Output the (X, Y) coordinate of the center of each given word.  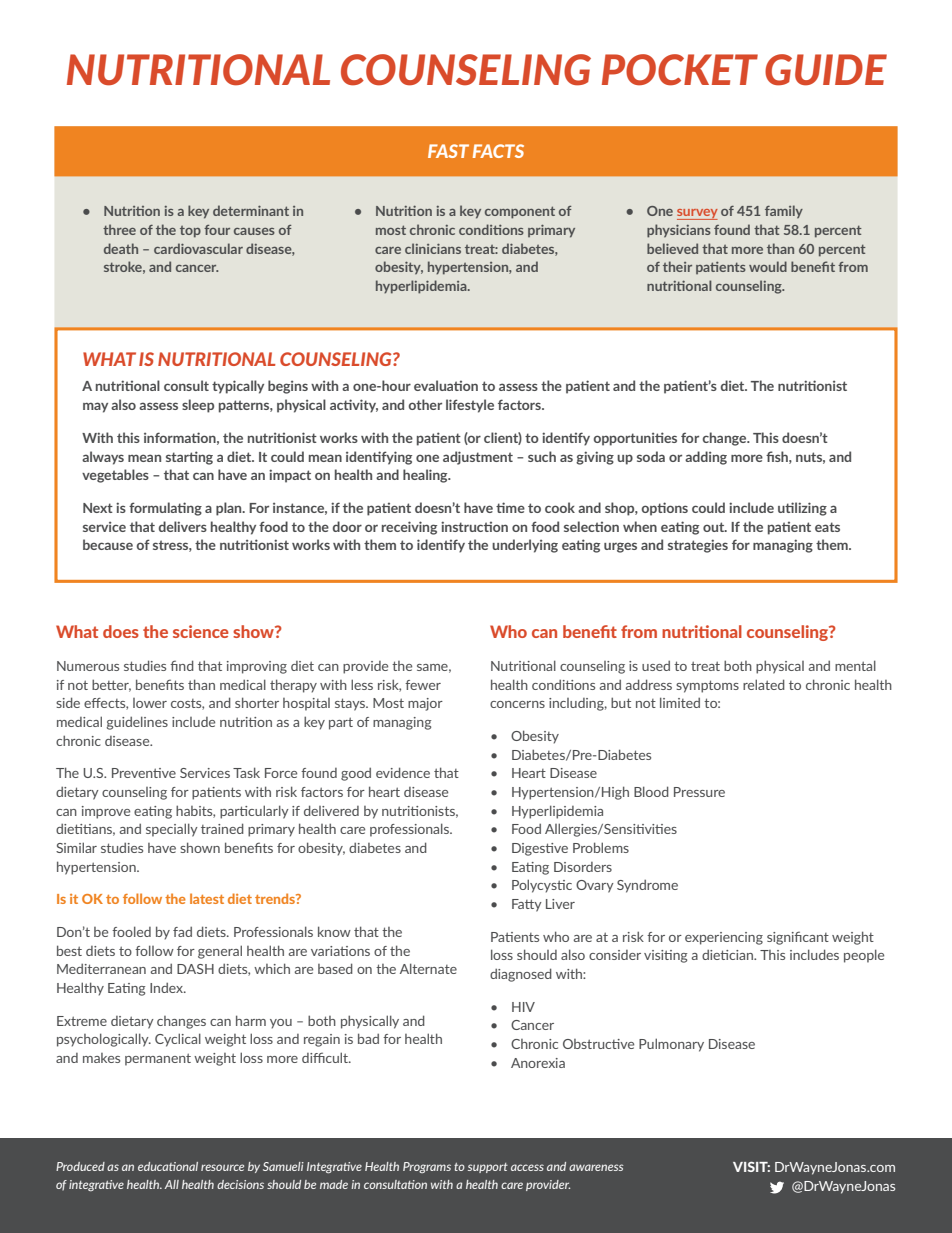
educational (168, 1166)
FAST (448, 151)
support (488, 1168)
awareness (596, 1167)
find (182, 665)
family (784, 212)
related (764, 684)
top (190, 232)
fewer (423, 685)
